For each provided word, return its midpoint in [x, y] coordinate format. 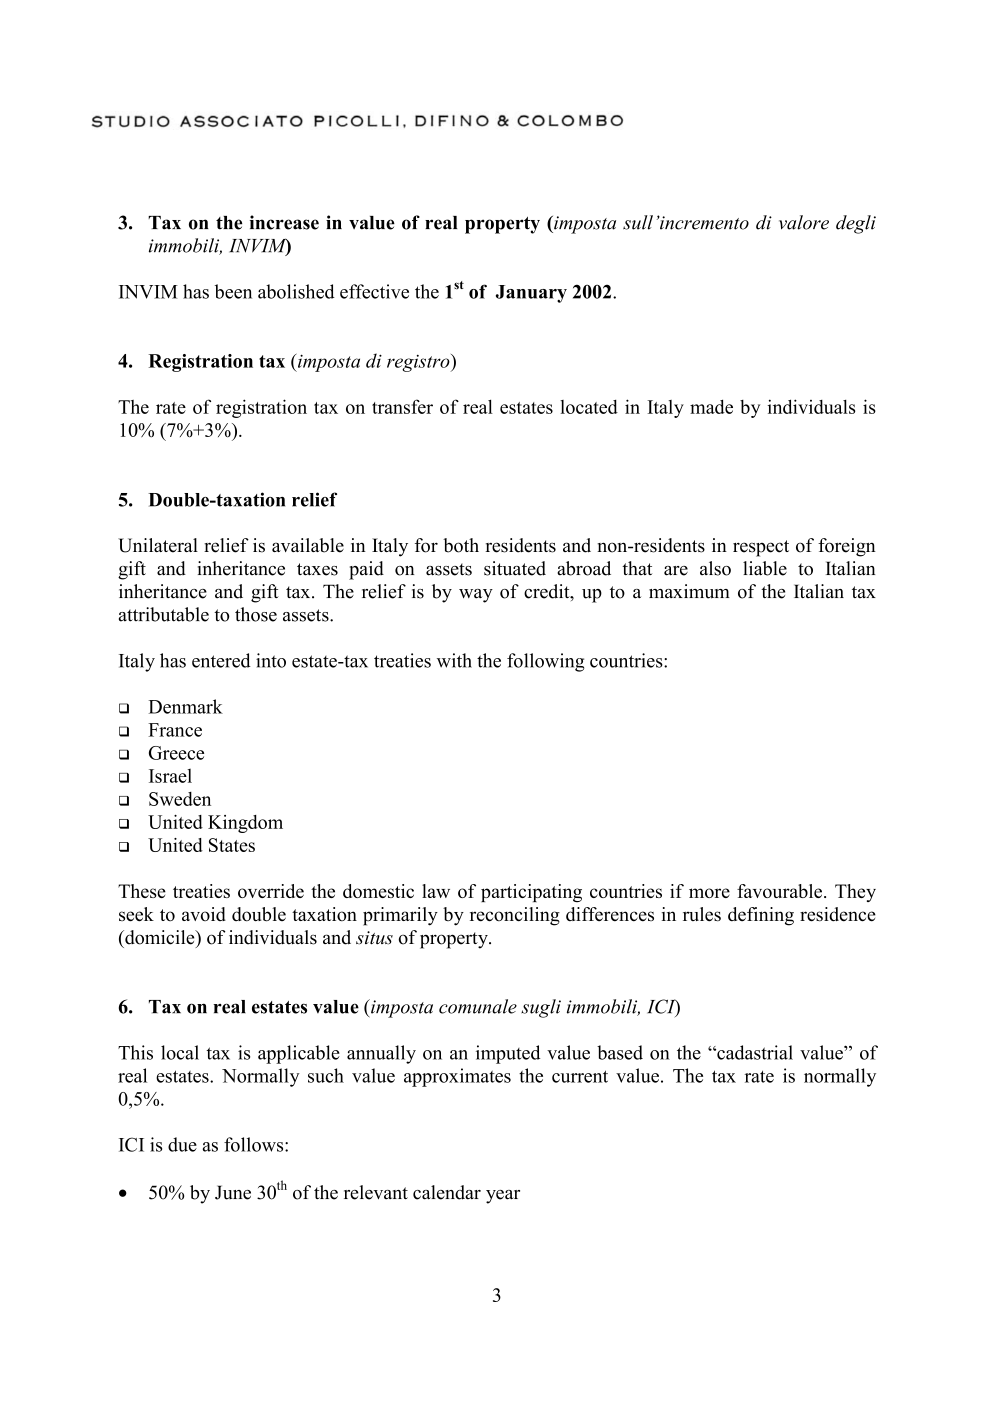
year [503, 1197]
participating [531, 893]
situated [515, 568]
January [531, 294]
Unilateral [158, 545]
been [233, 291]
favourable [781, 891]
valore [804, 222]
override [271, 891]
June [233, 1192]
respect [761, 548]
